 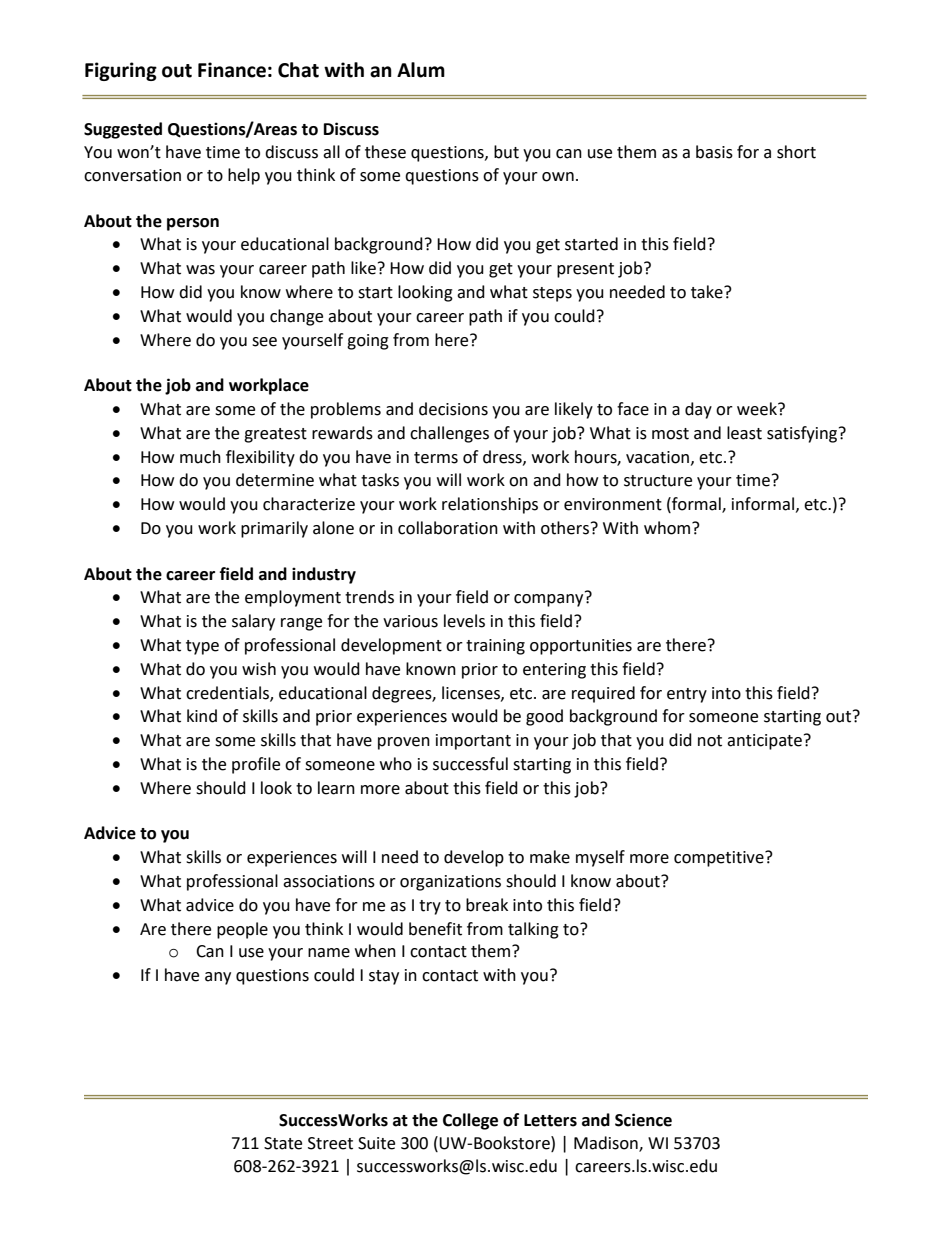 What do you see at coordinates (421, 70) in the page?
I see `Alum` at bounding box center [421, 70].
